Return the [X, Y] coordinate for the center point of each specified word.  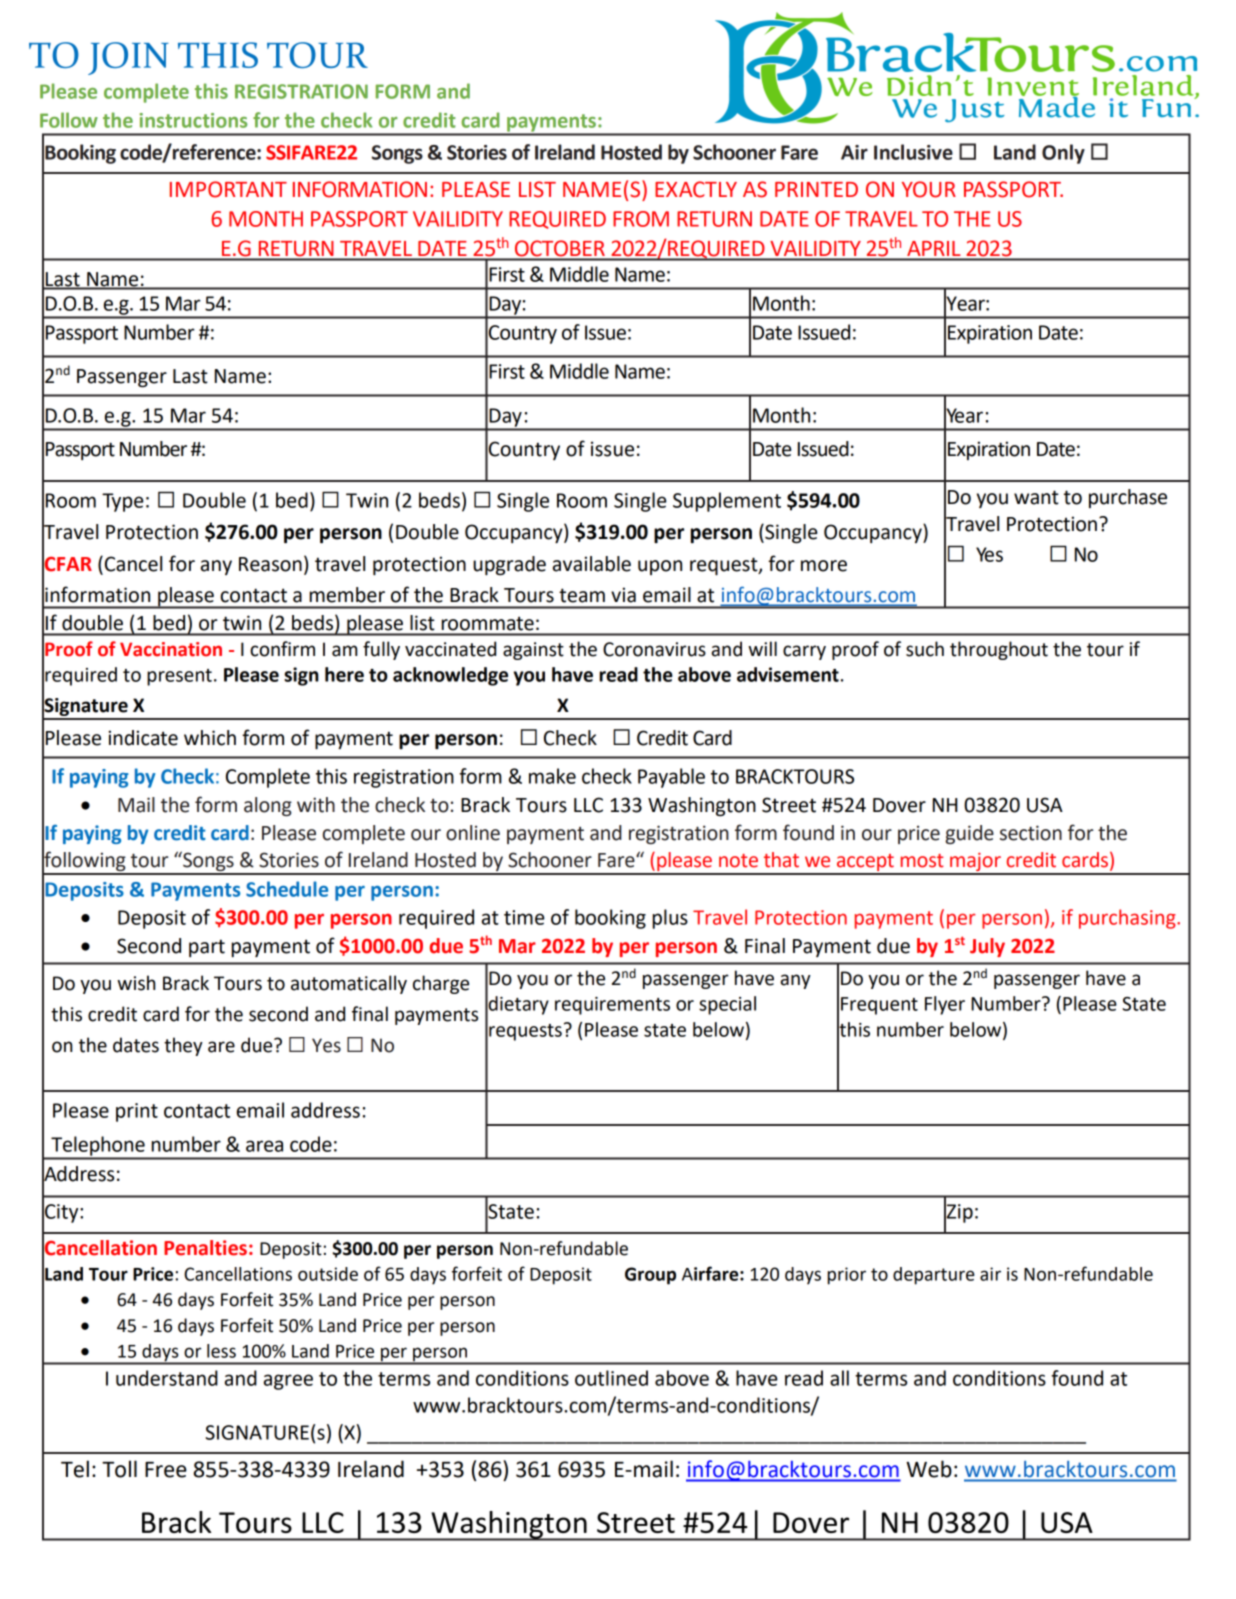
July [987, 947]
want [1036, 497]
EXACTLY [696, 189]
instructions [194, 120]
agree [288, 1382]
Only [1063, 154]
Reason [270, 564]
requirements [612, 1006]
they [183, 1046]
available [592, 564]
